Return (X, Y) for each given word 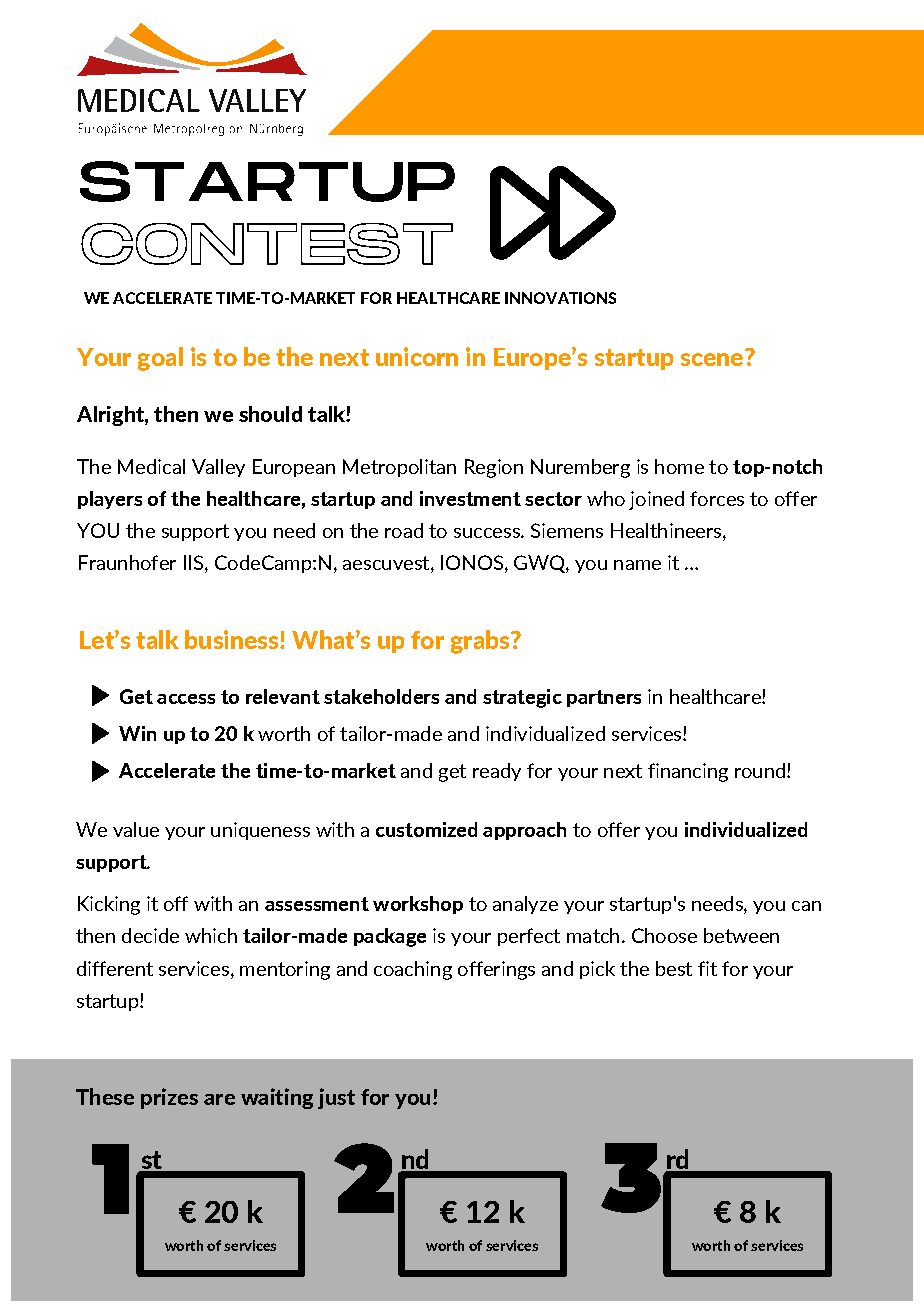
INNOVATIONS (560, 298)
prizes (169, 1098)
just (336, 1098)
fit (707, 968)
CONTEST (267, 244)
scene (712, 359)
